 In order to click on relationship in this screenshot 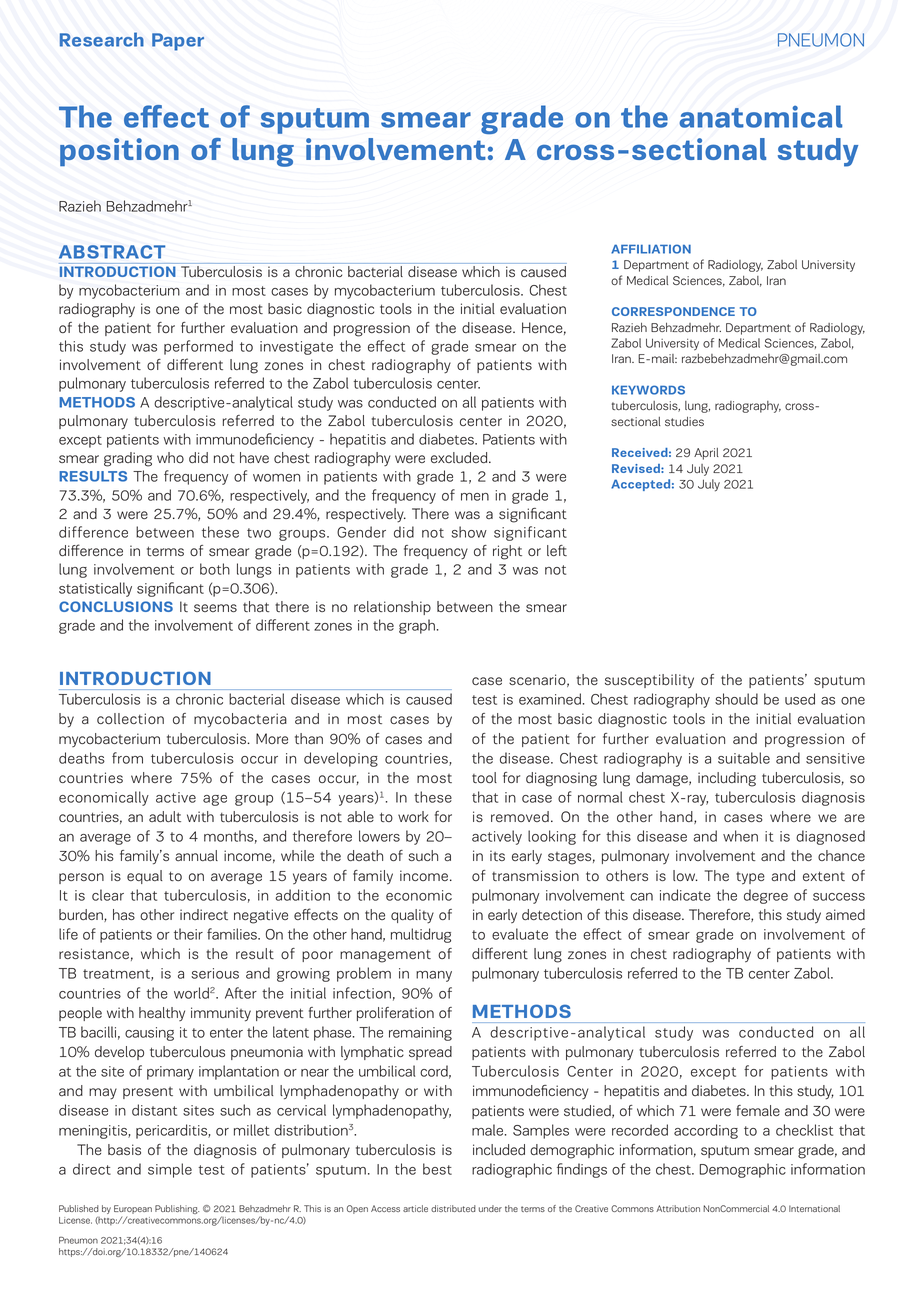, I will do `click(392, 608)`.
